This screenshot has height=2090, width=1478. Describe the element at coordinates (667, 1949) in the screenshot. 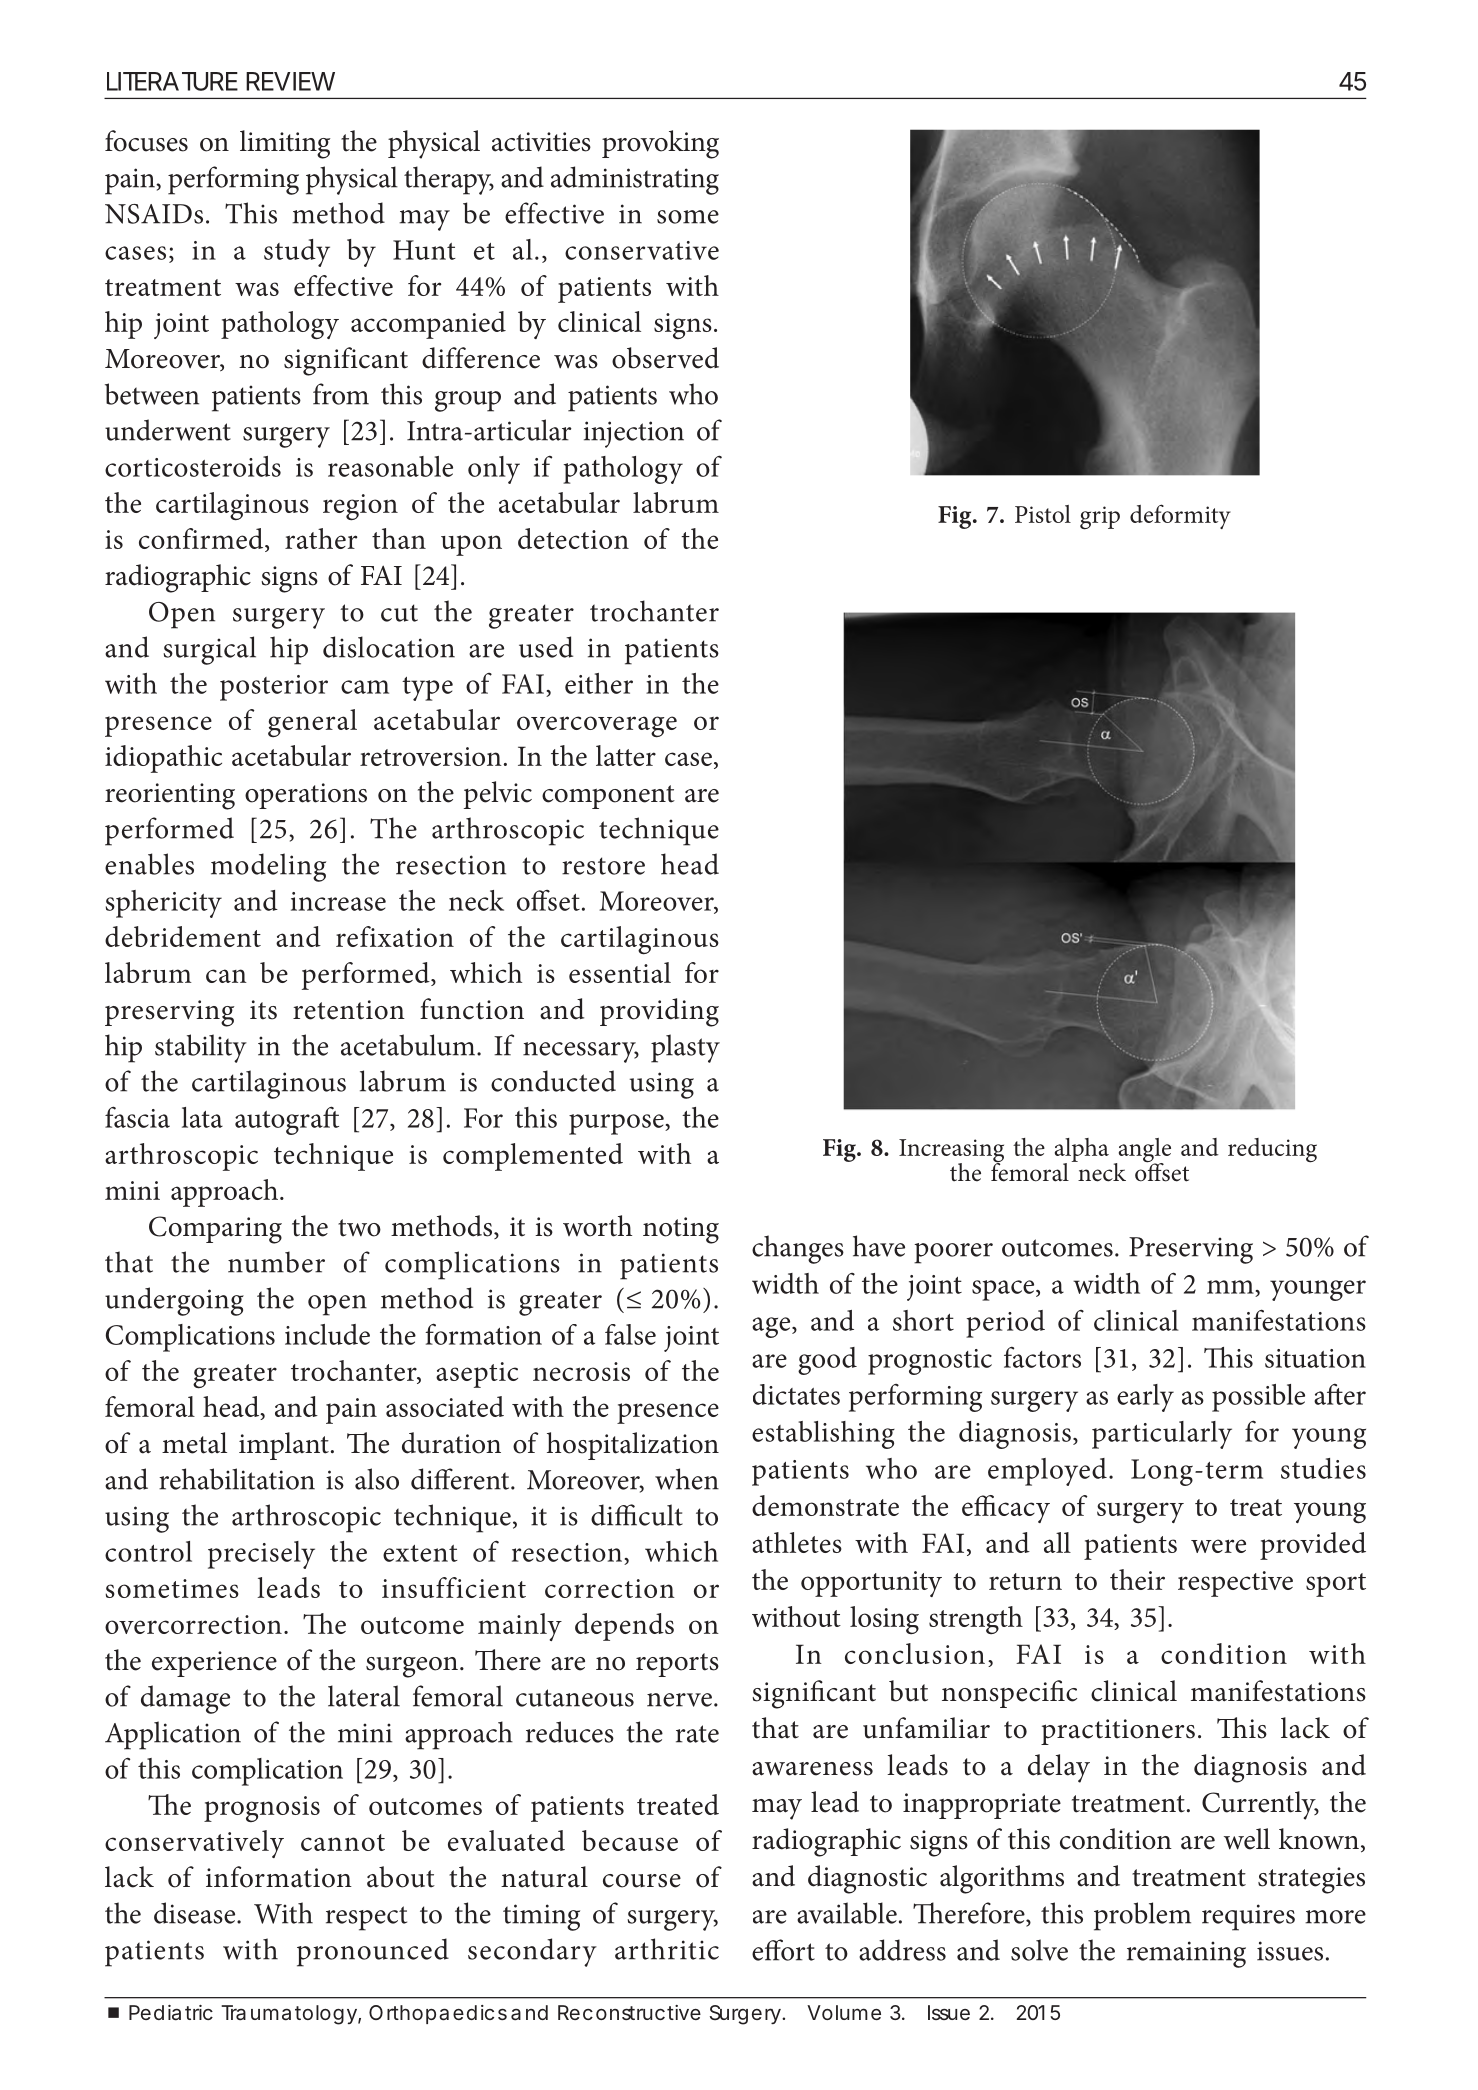

I see `arthritic` at that location.
